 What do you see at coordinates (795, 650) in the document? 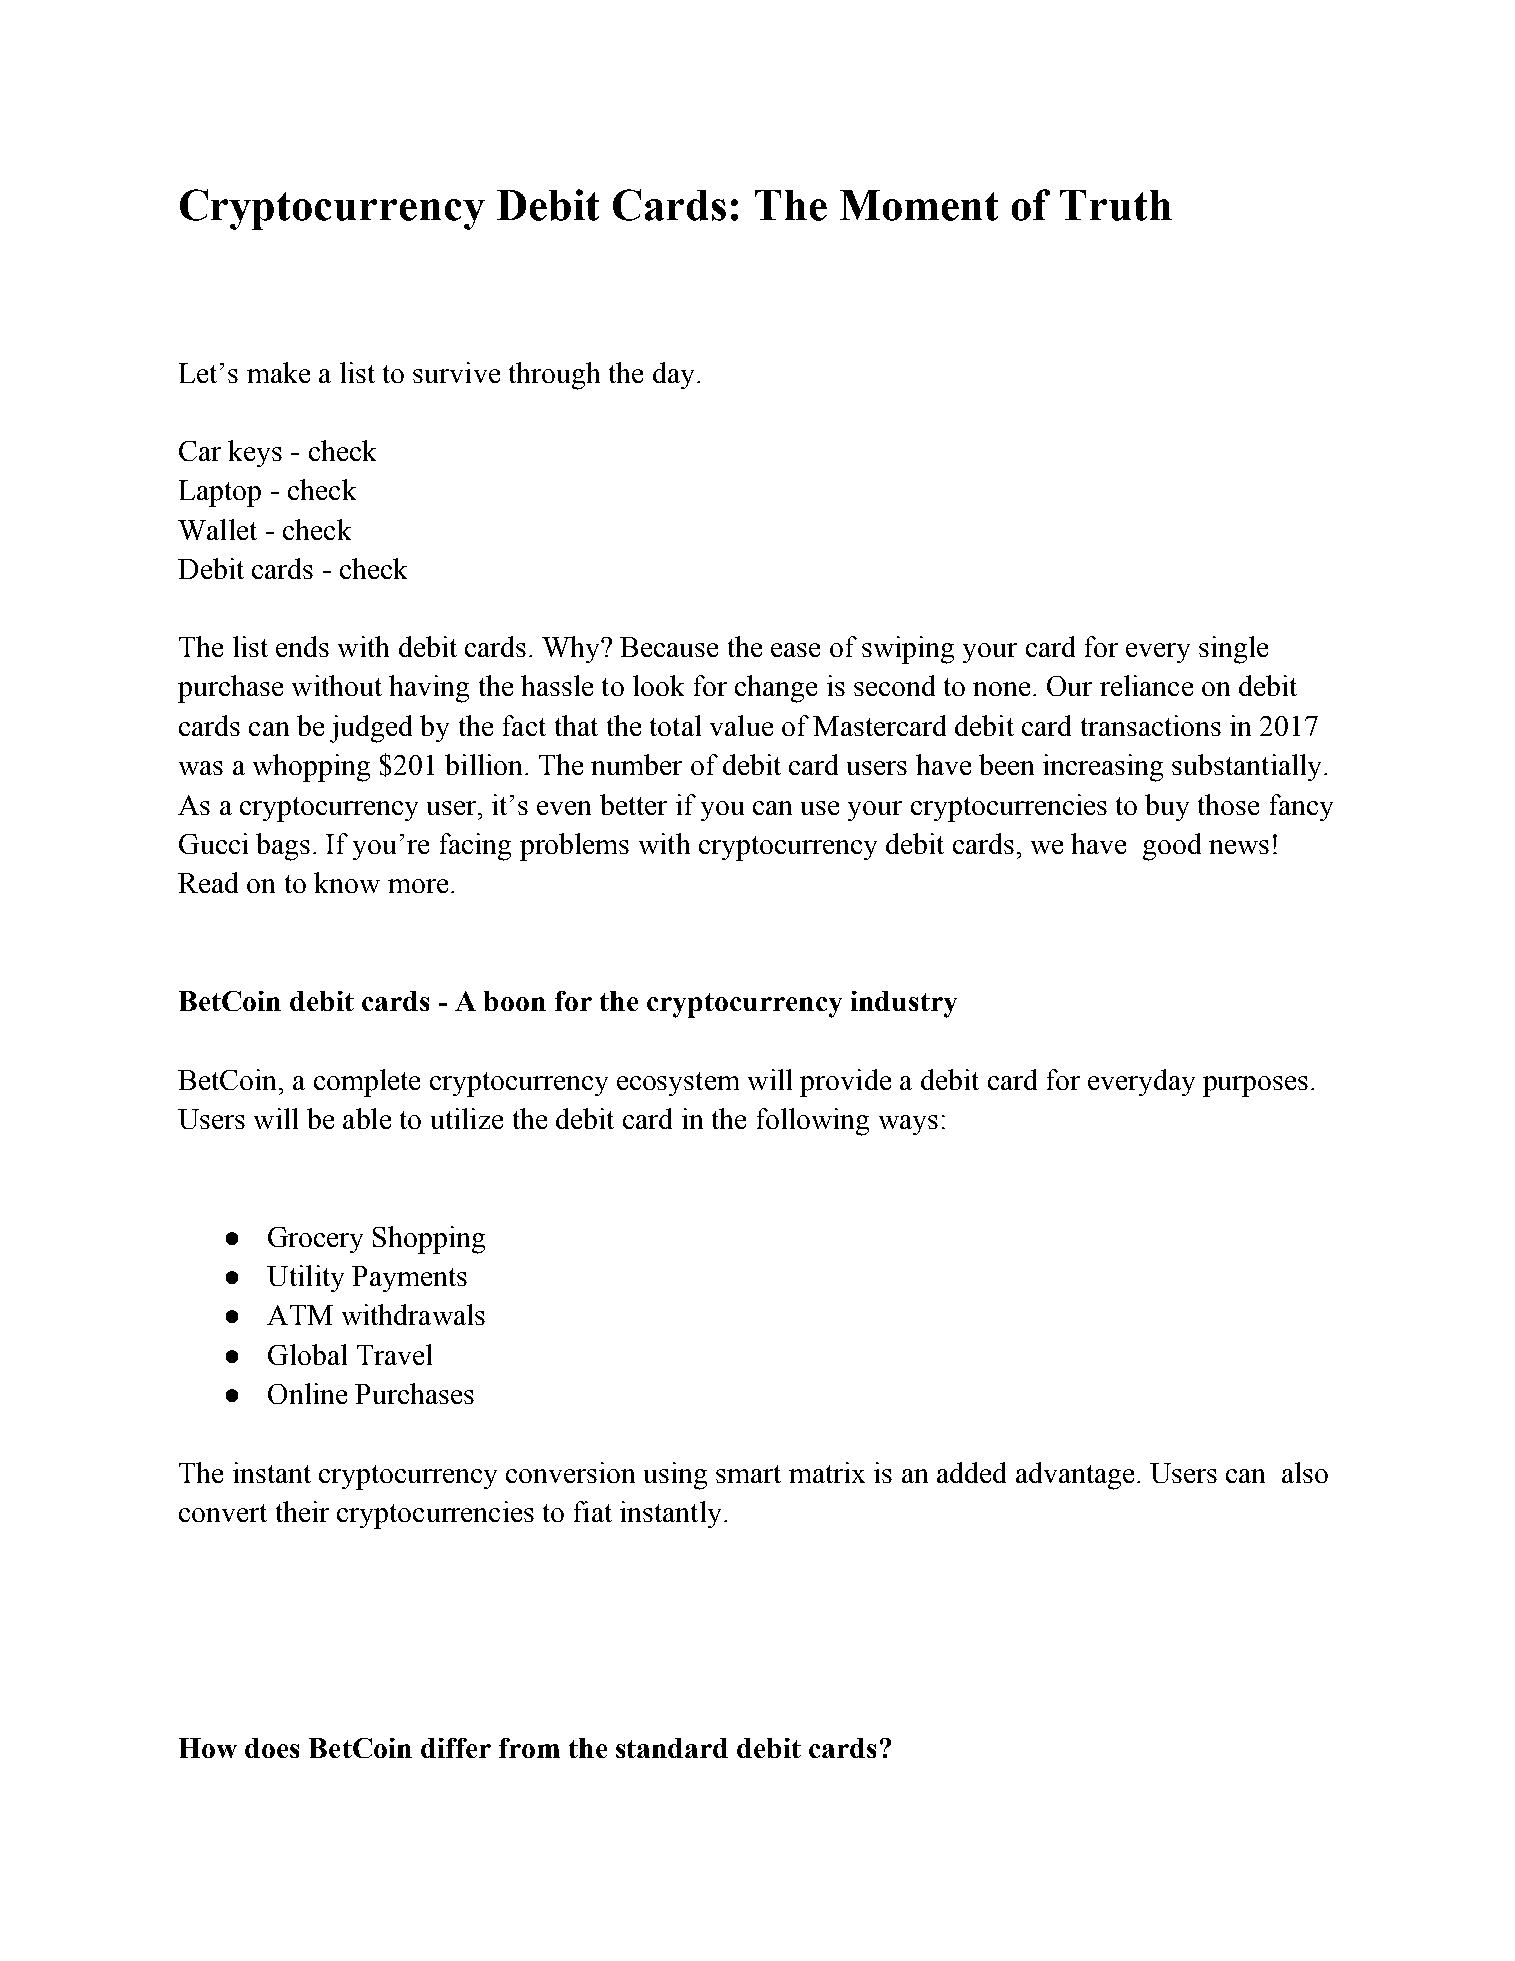
I see `ease` at bounding box center [795, 650].
